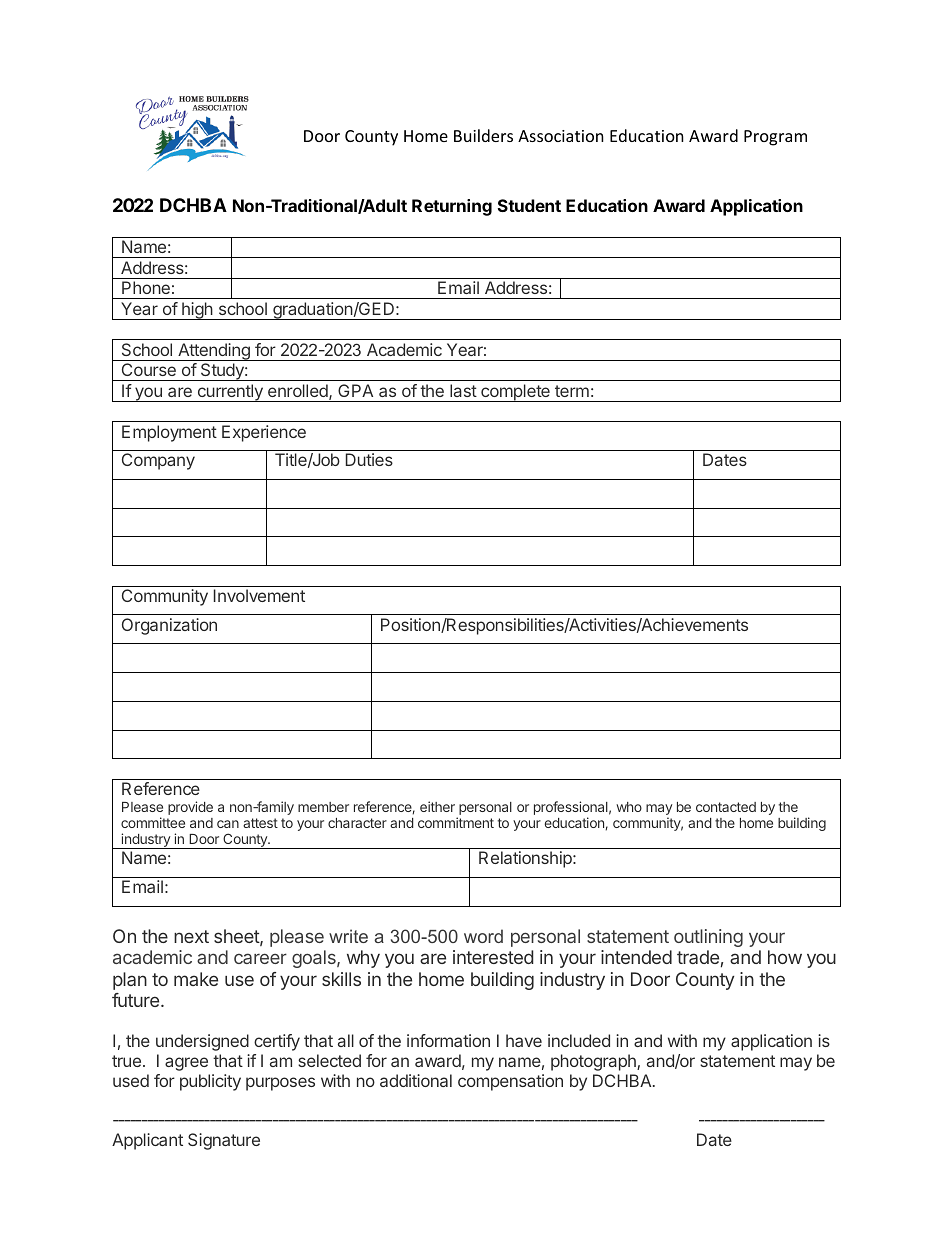  What do you see at coordinates (775, 138) in the image?
I see `Program` at bounding box center [775, 138].
